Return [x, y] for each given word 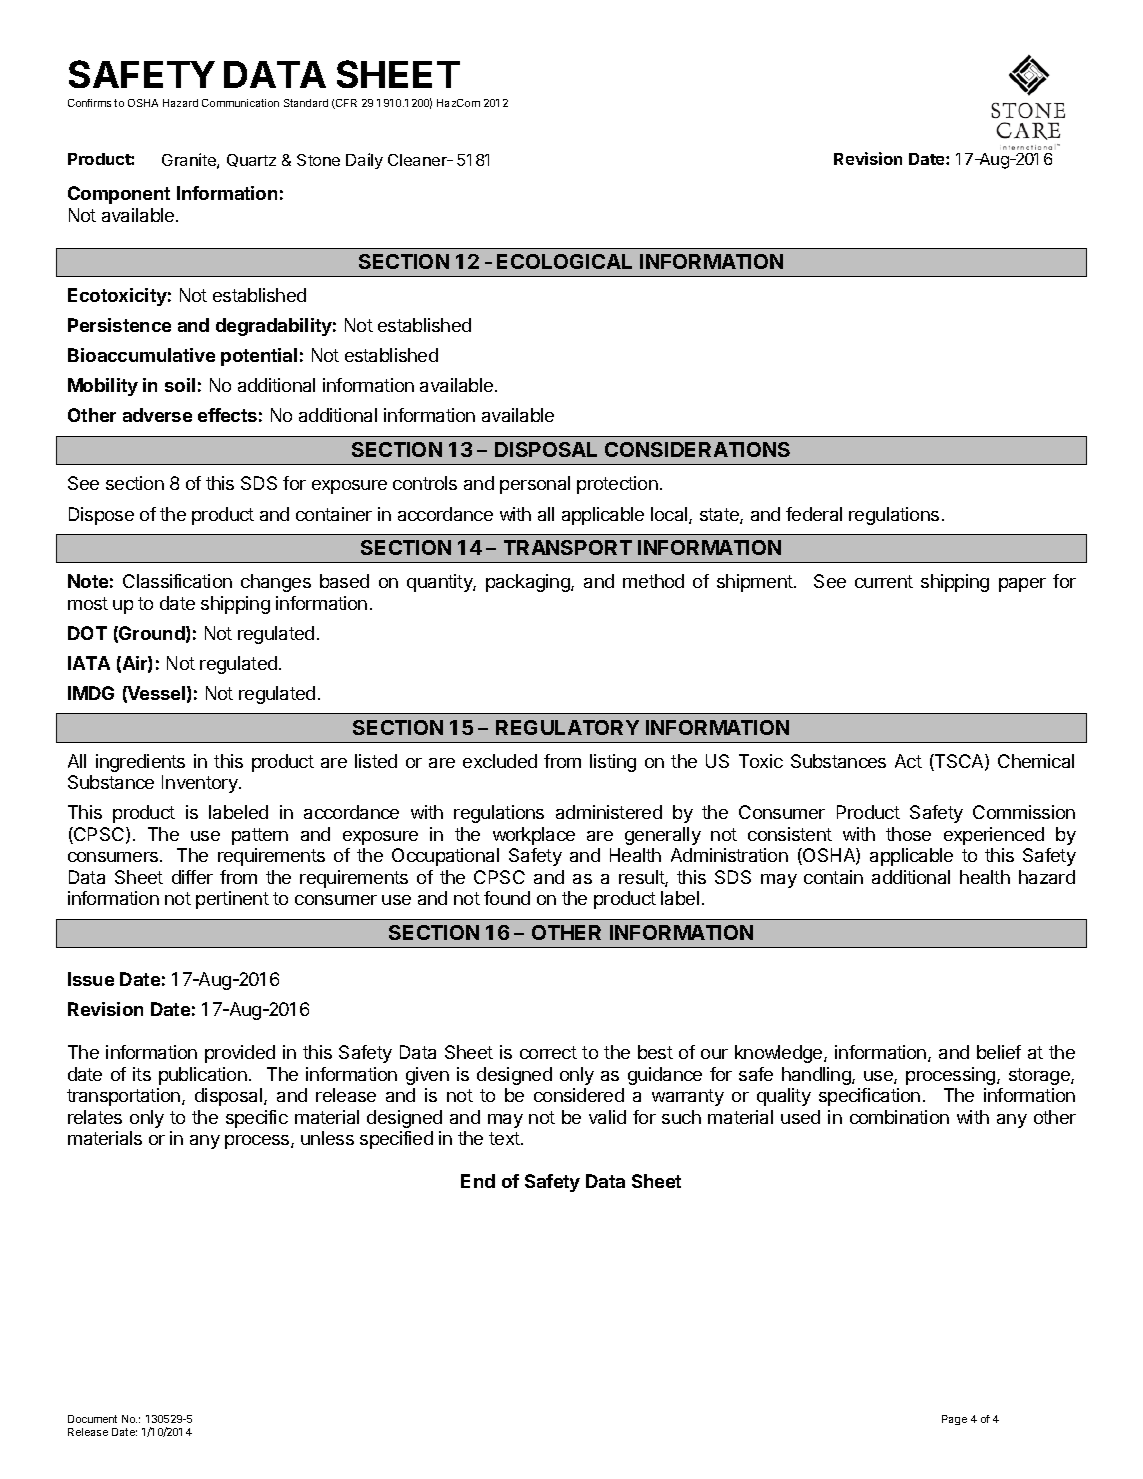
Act [908, 761]
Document [92, 1419]
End [478, 1181]
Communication [240, 103]
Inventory [201, 784]
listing [613, 763]
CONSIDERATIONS [697, 449]
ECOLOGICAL [564, 261]
